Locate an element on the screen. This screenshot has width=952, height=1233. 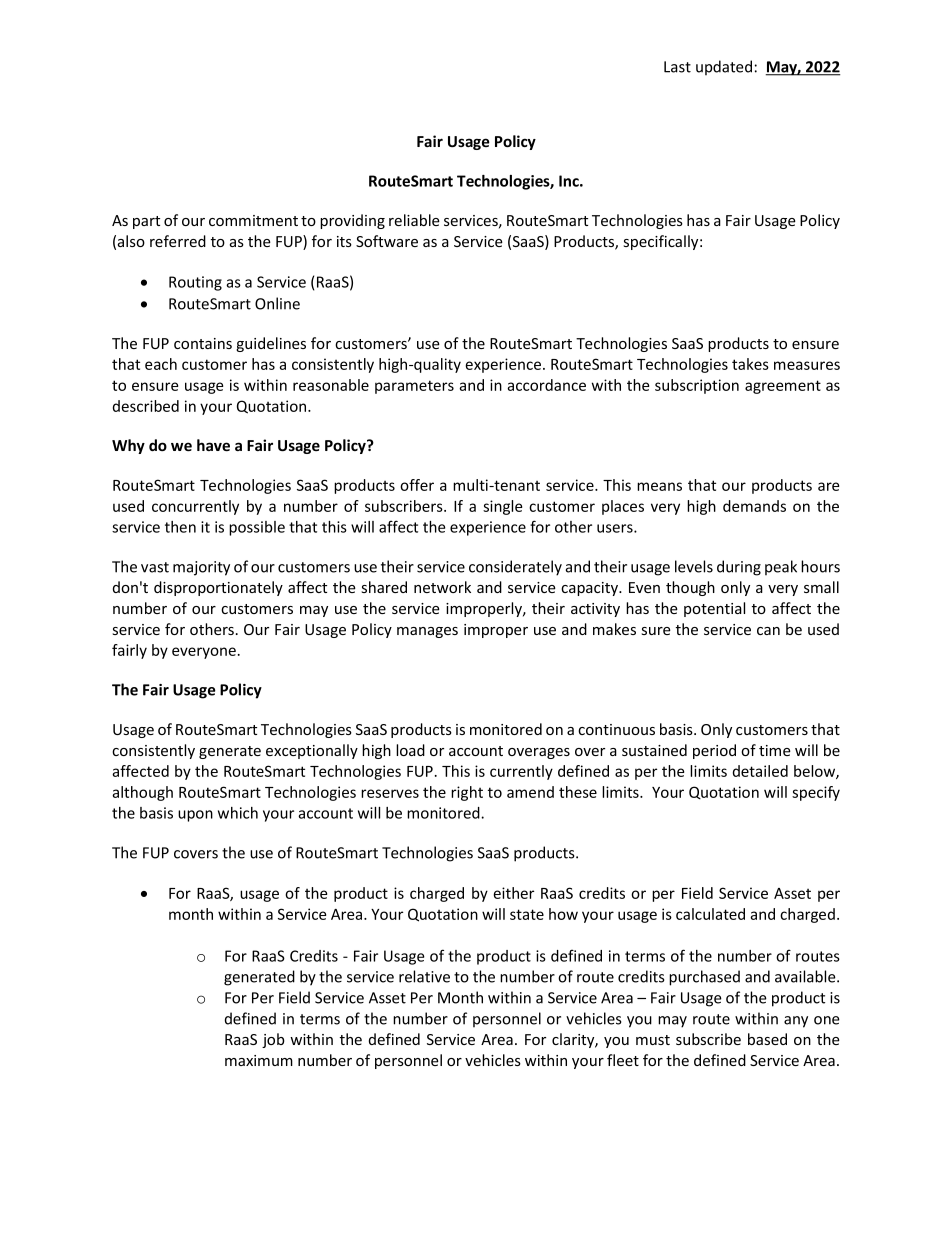
updated is located at coordinates (724, 67).
